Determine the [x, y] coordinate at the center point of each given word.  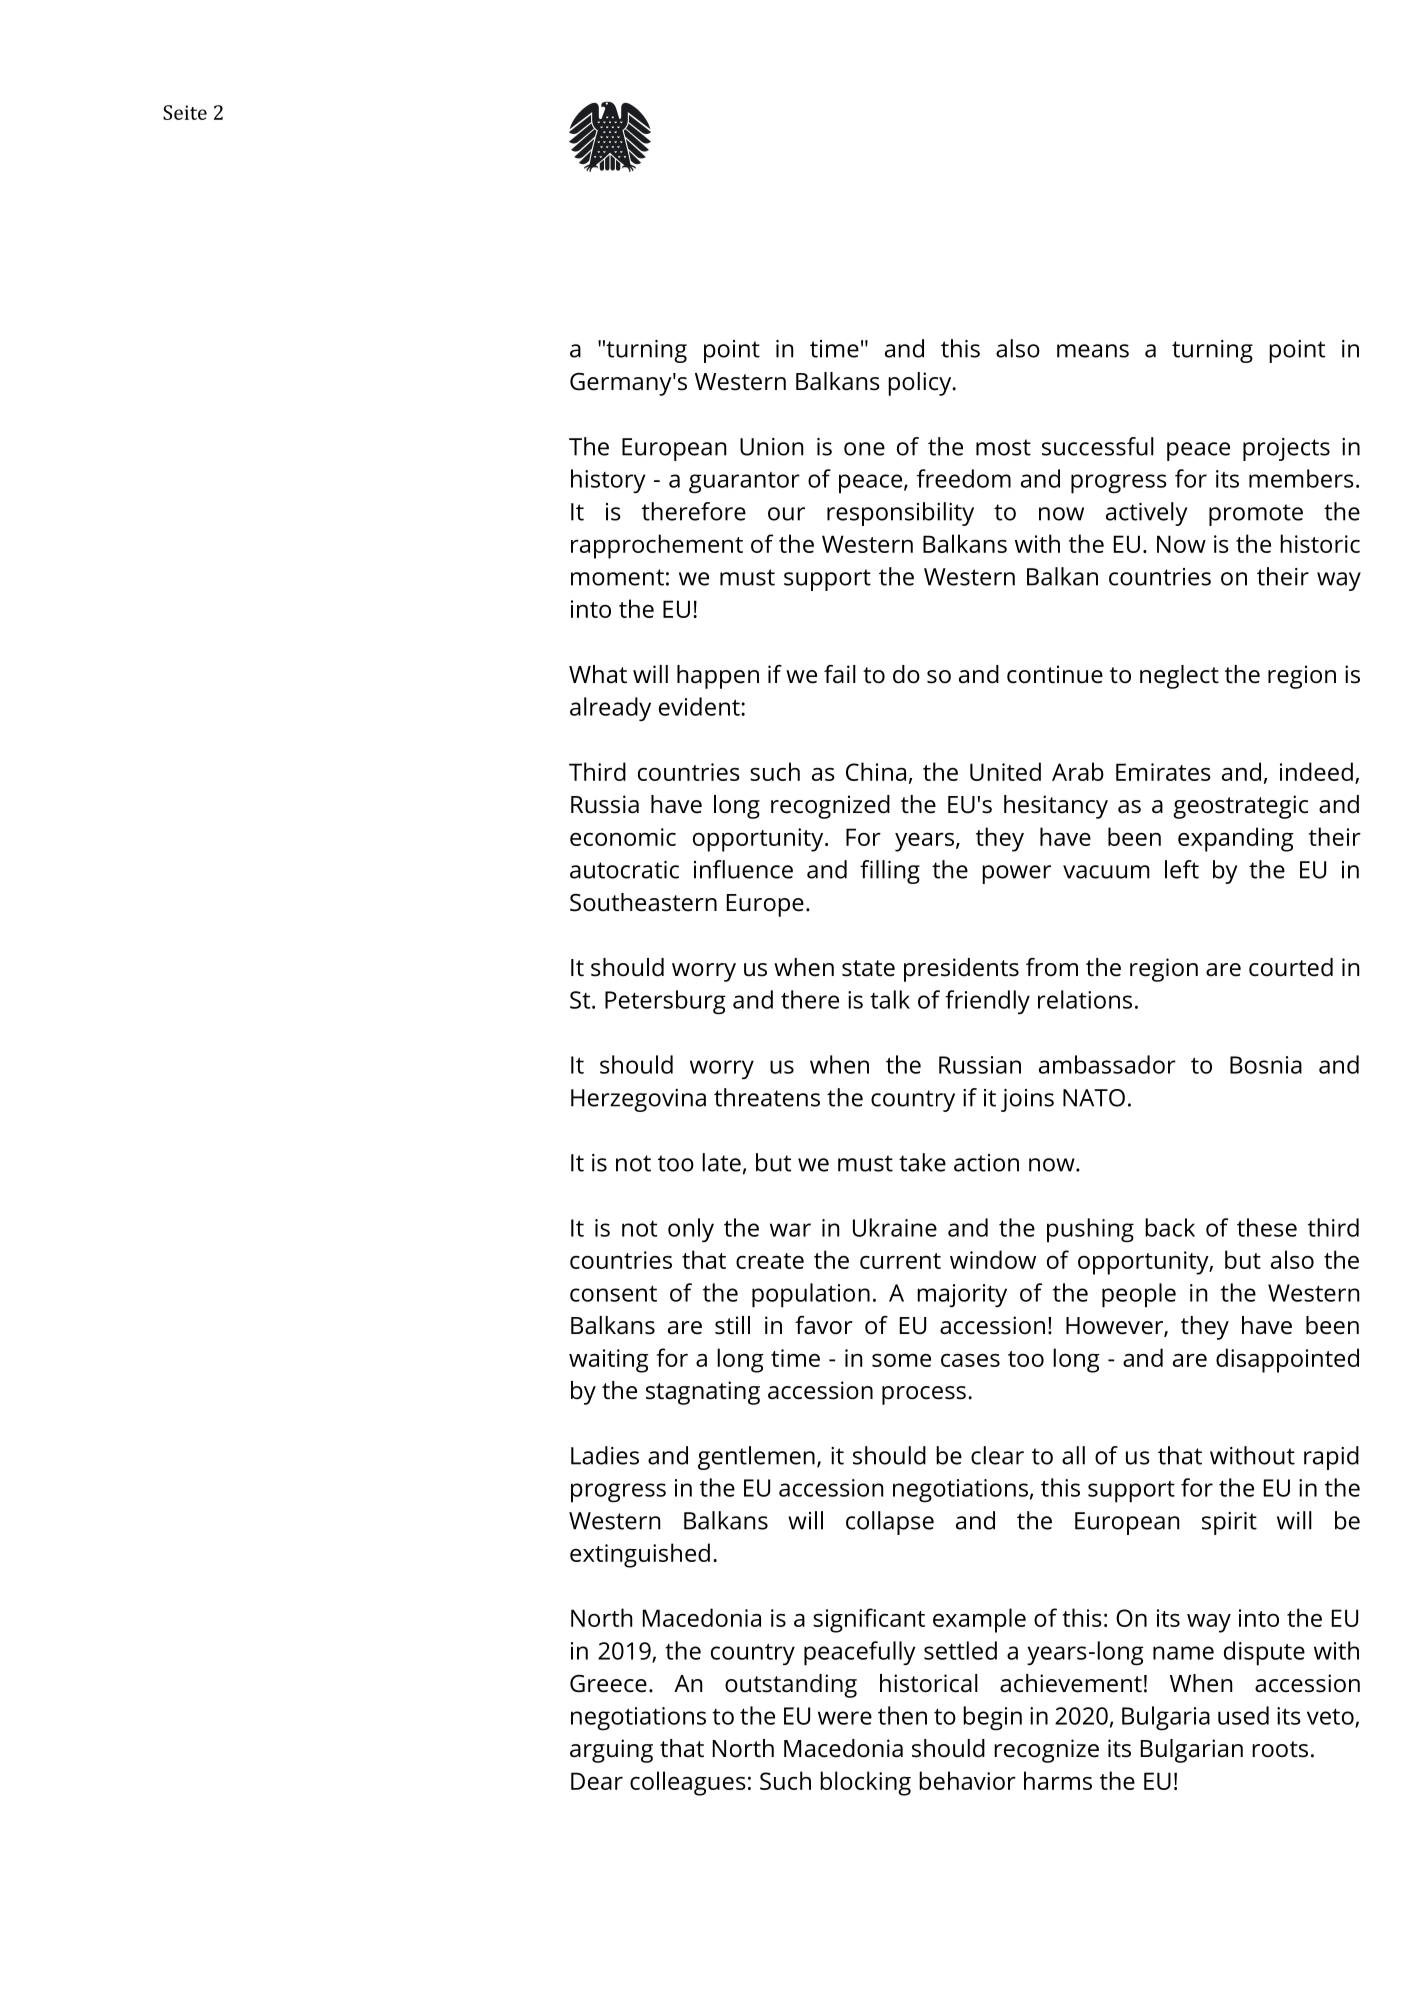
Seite [185, 112]
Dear [597, 1781]
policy [921, 384]
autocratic [624, 870]
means [1093, 351]
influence [743, 869]
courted [1291, 967]
